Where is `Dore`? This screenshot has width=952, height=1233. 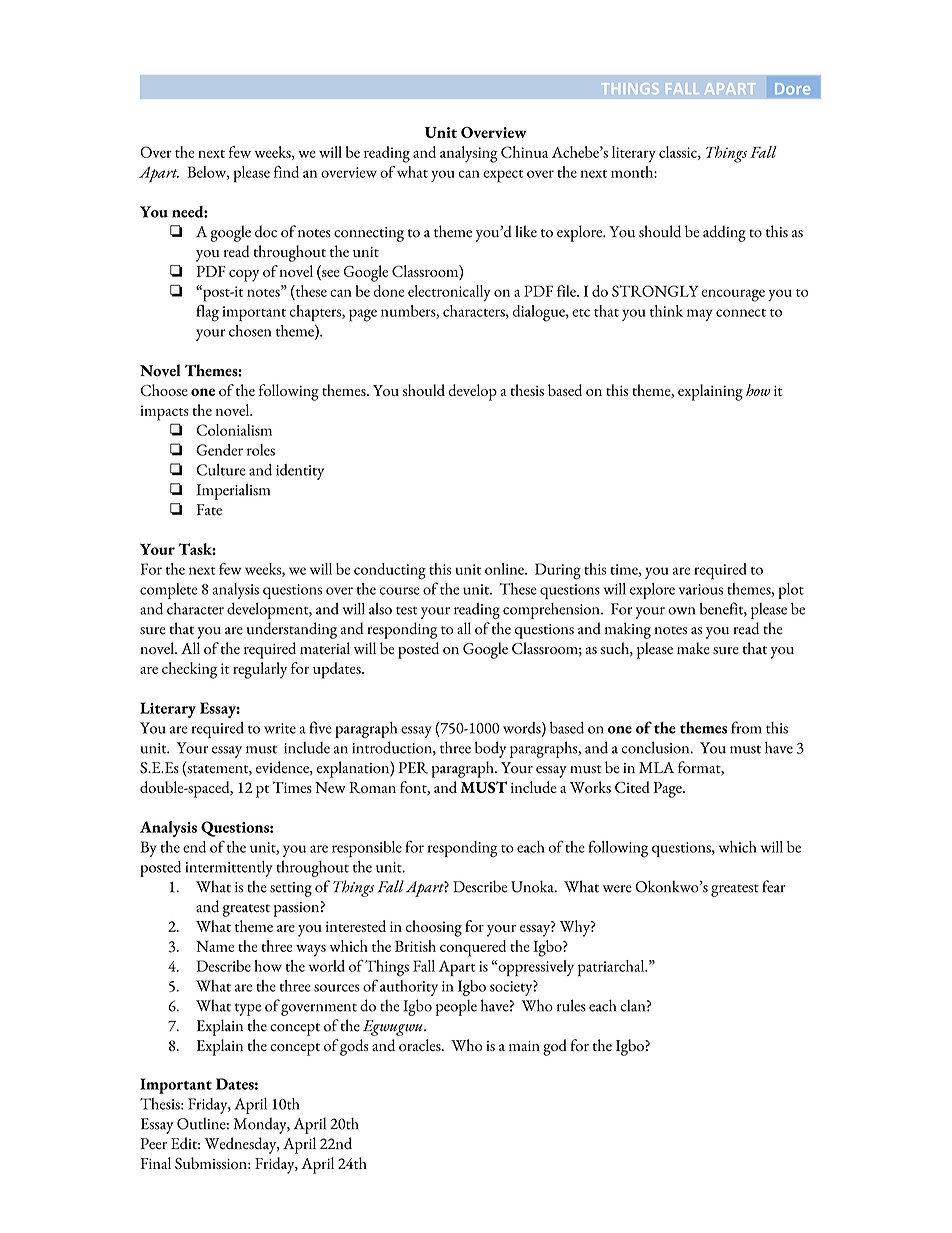 Dore is located at coordinates (792, 89).
